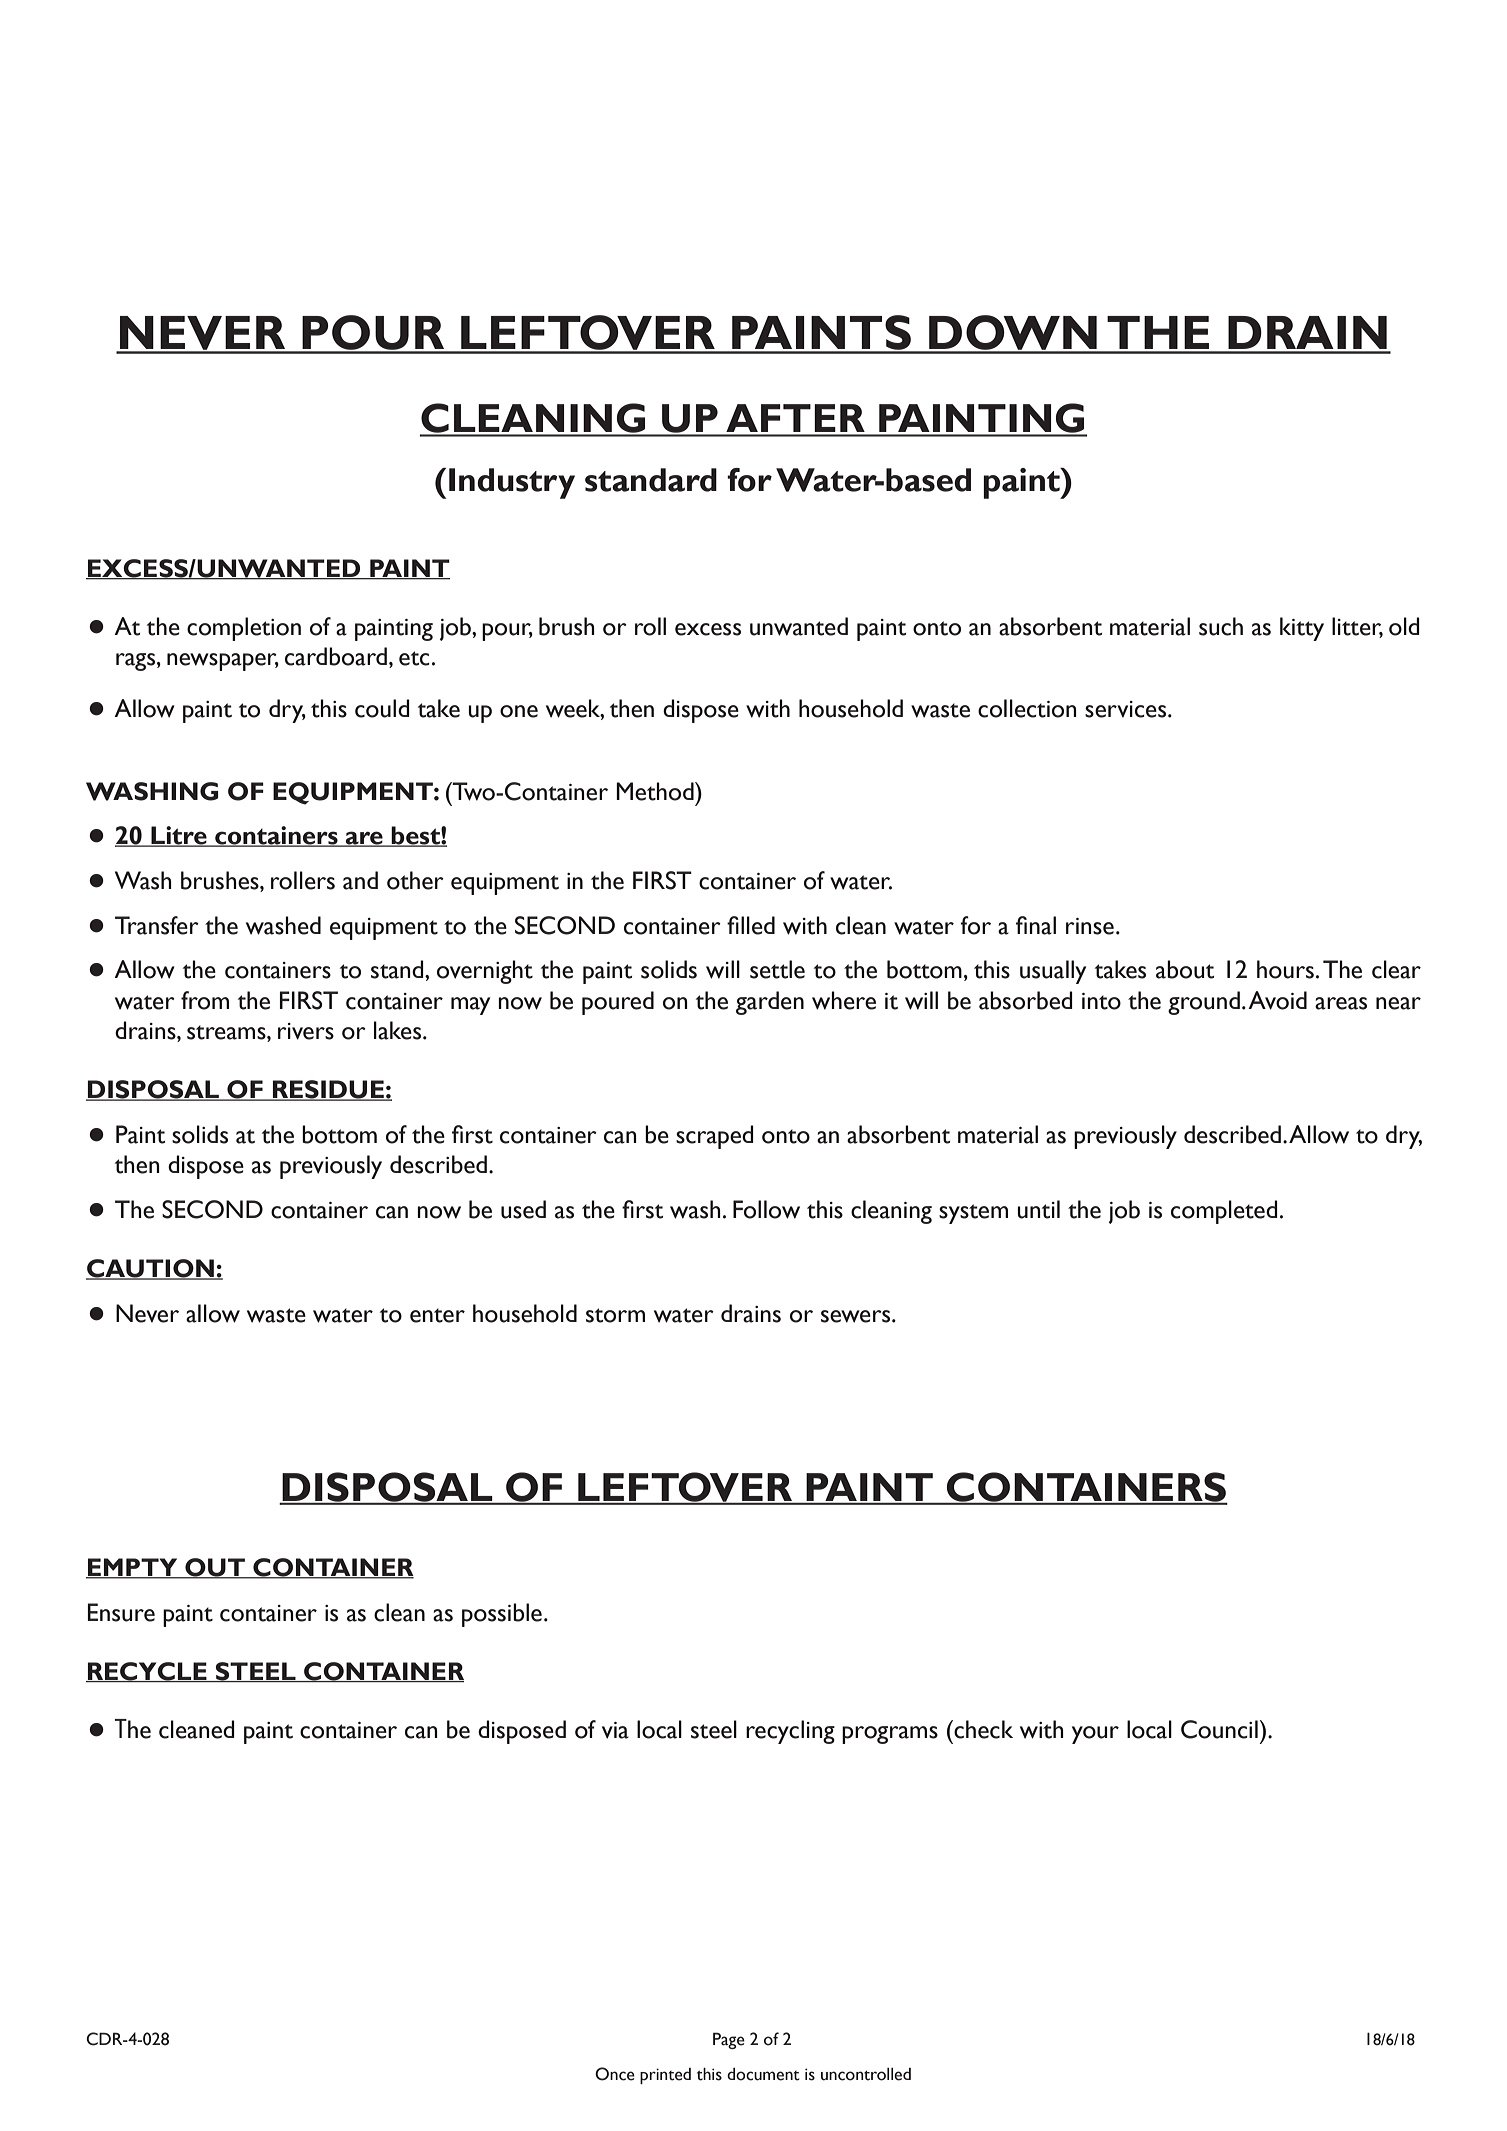 The image size is (1507, 2131). I want to click on Council, so click(1219, 1729).
